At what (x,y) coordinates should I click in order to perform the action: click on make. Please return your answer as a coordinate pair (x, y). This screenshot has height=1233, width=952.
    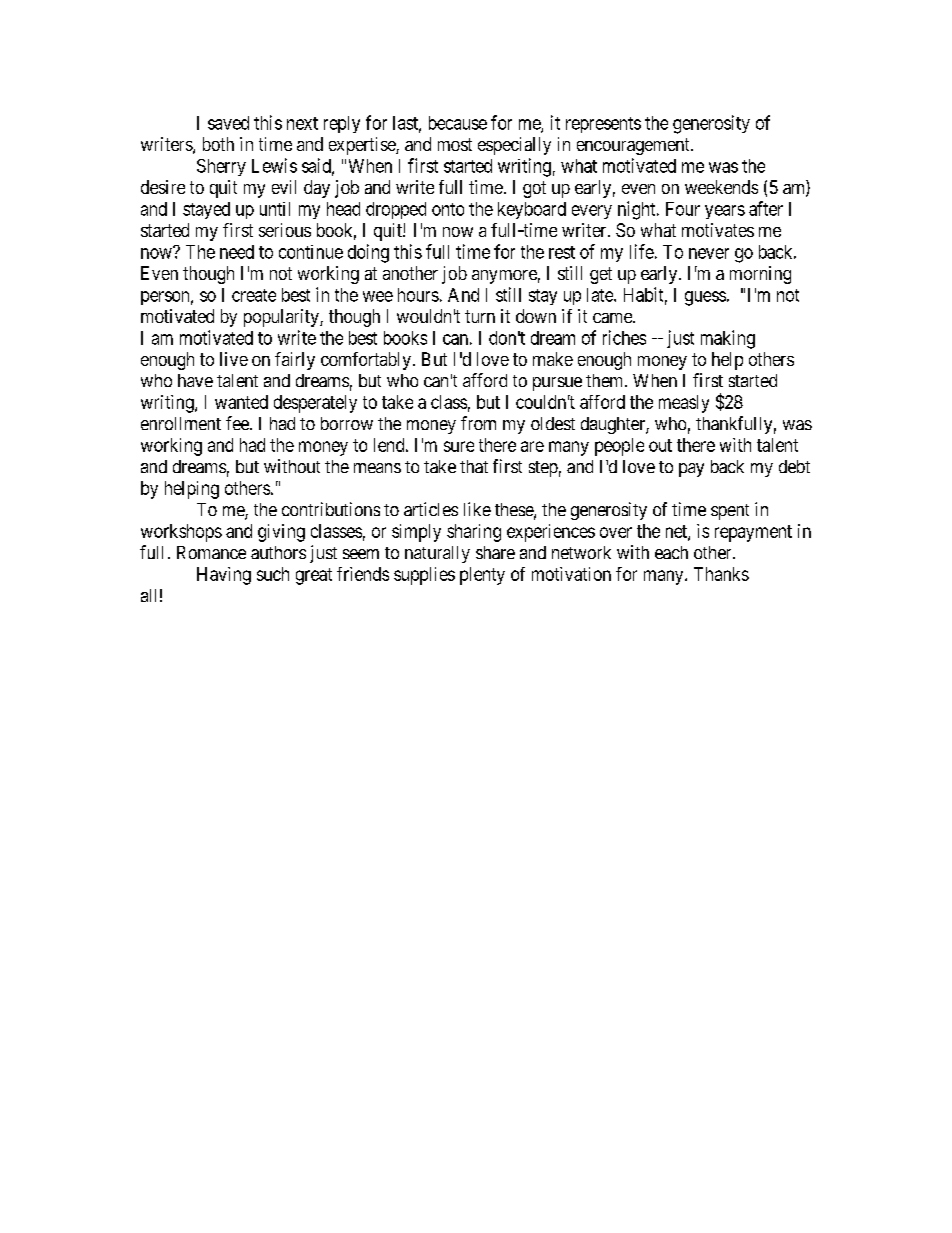
    Looking at the image, I should click on (553, 359).
